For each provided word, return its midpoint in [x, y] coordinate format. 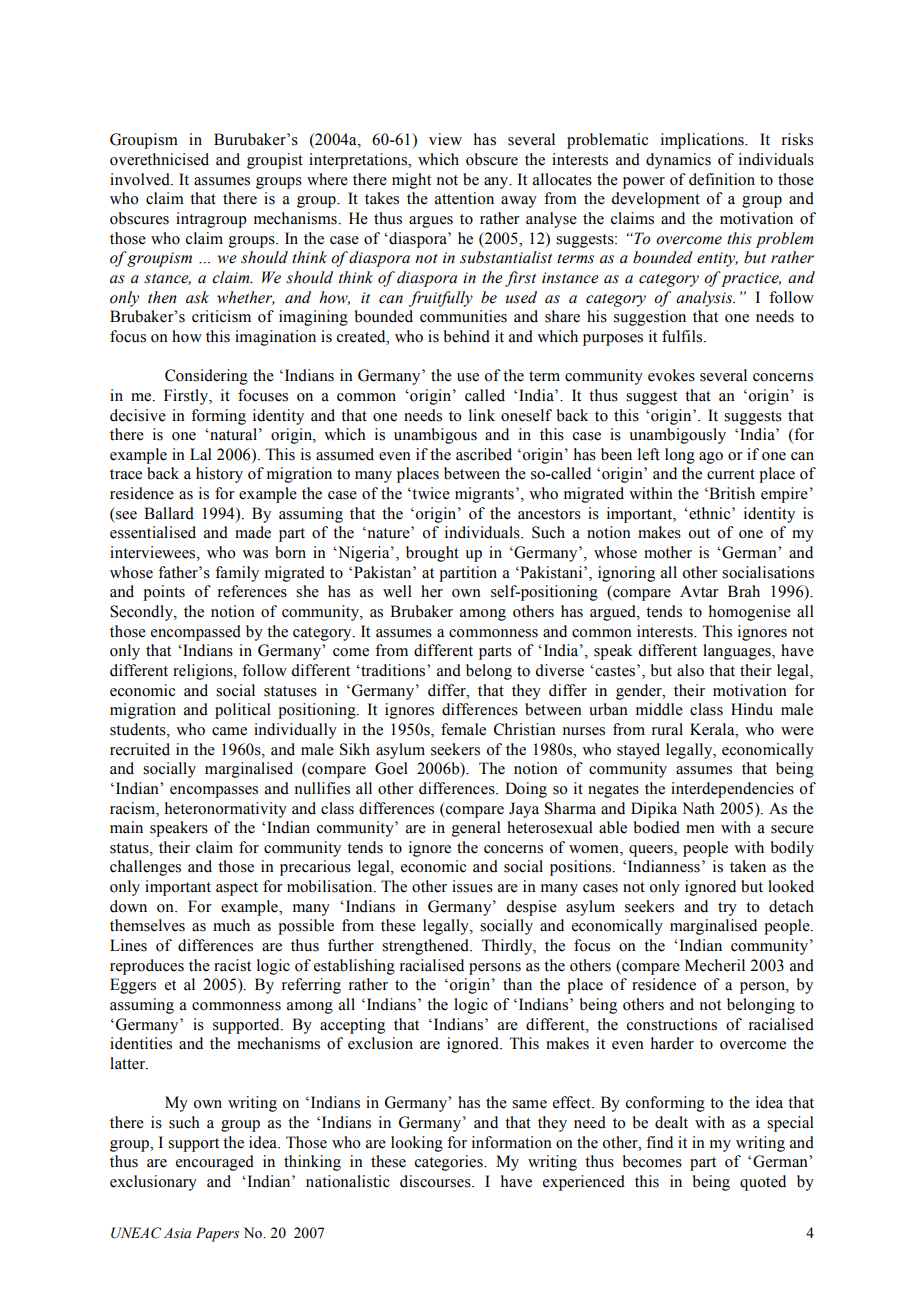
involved [141, 179]
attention [464, 198]
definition [722, 179]
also [690, 670]
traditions [393, 670]
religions [204, 672]
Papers [217, 1234]
